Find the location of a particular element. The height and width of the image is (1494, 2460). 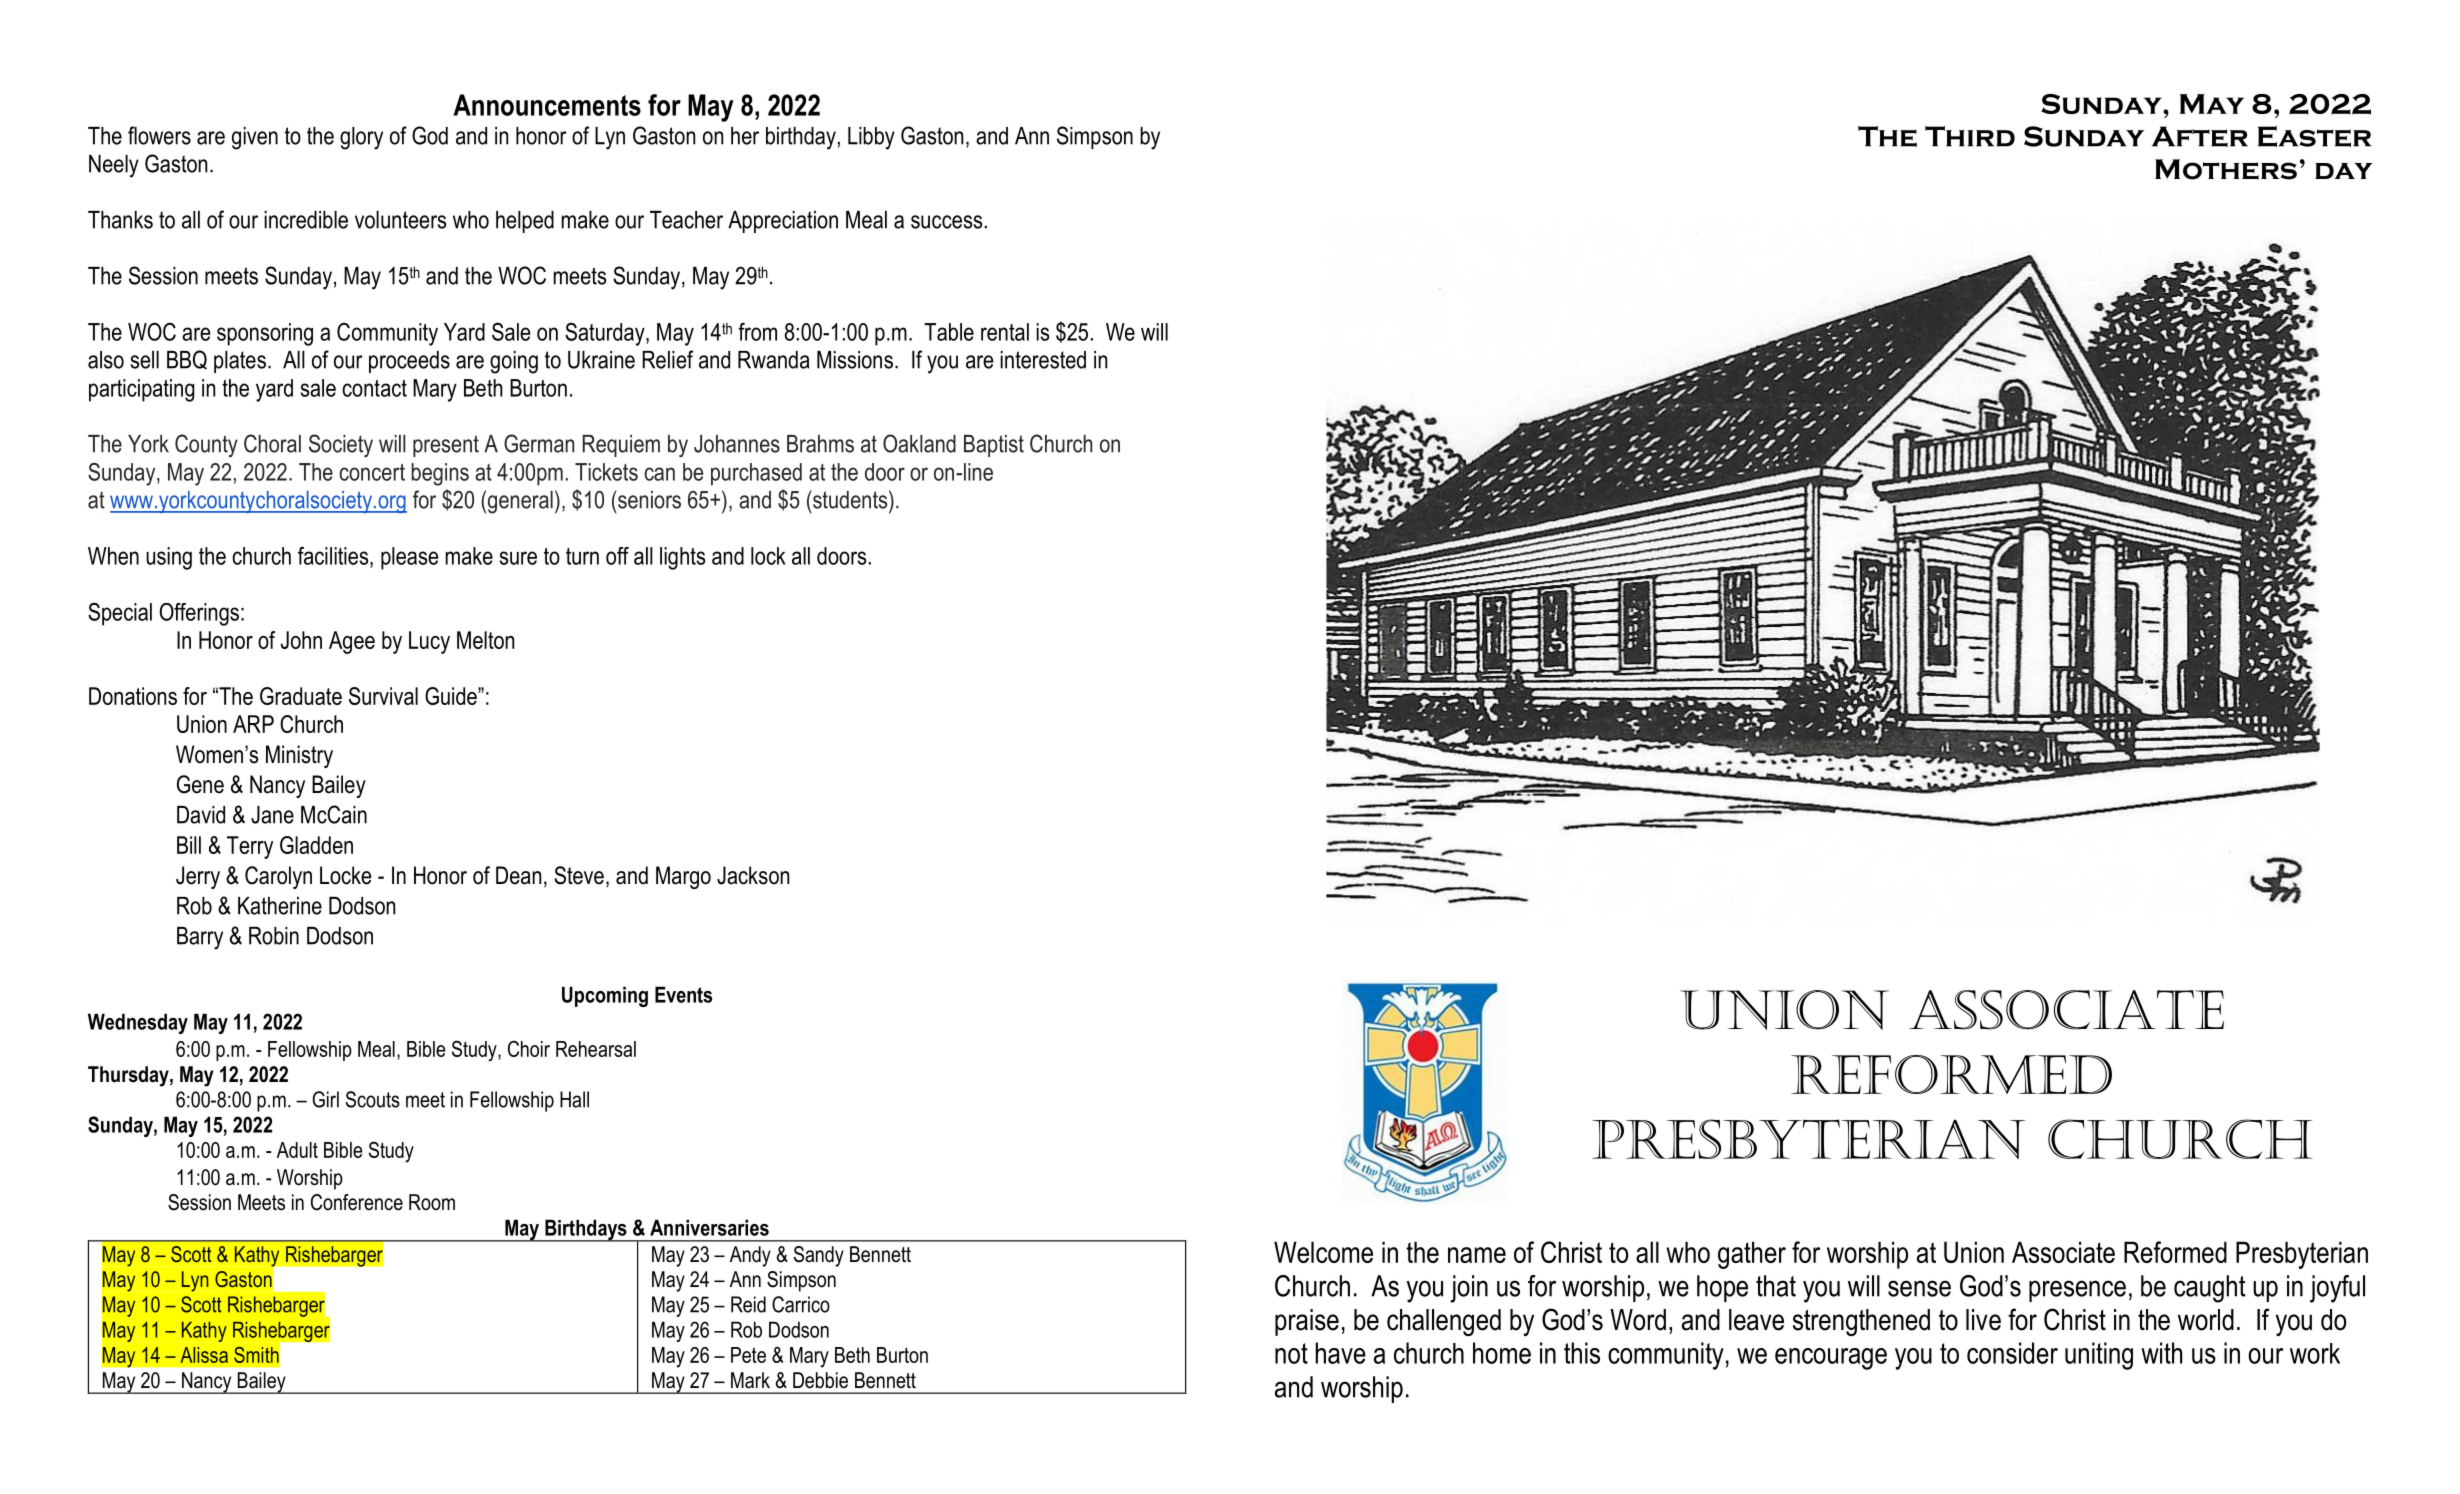

not is located at coordinates (1291, 1353).
